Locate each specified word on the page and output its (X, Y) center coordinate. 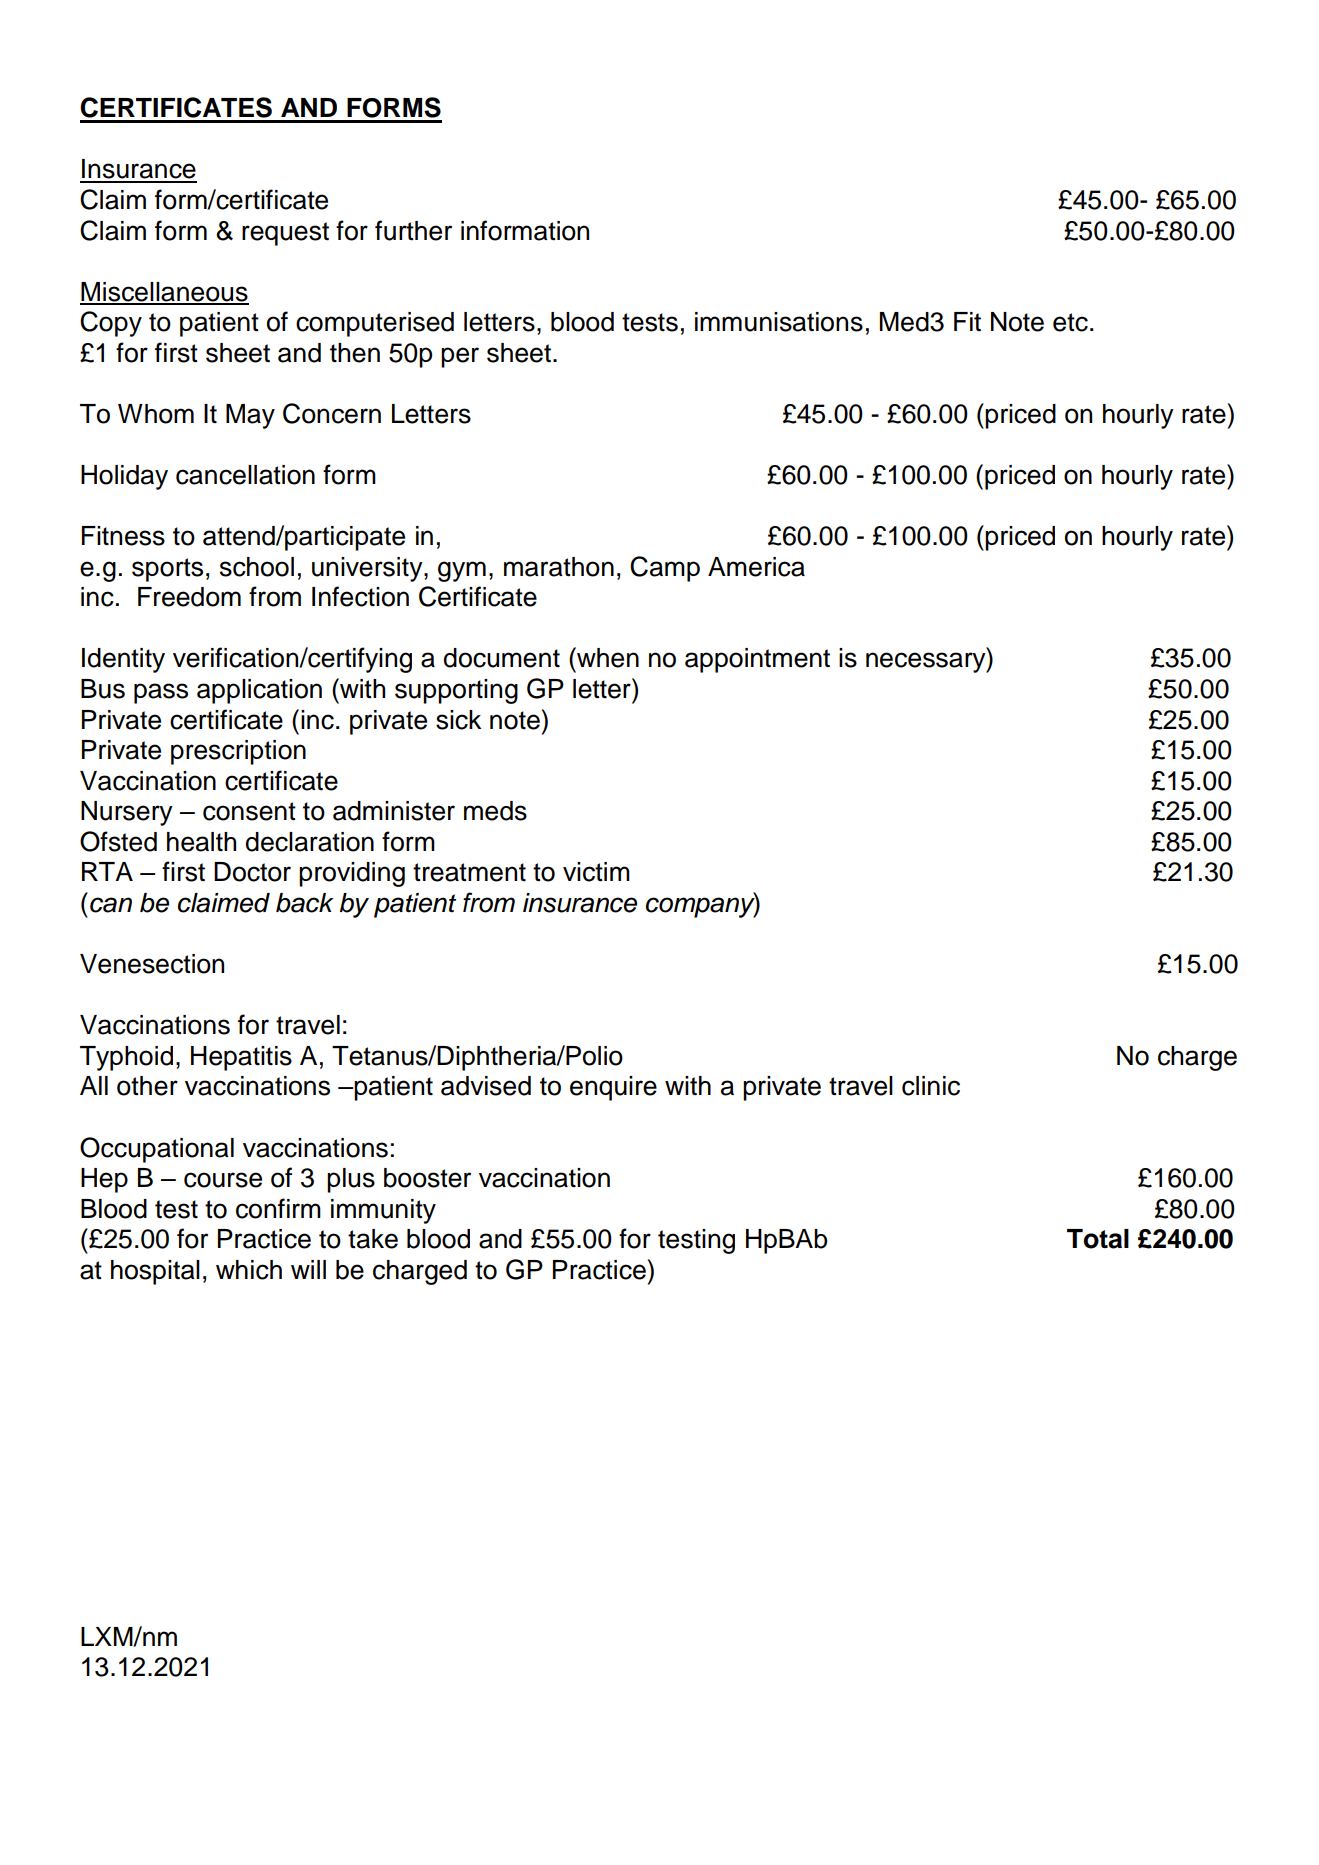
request (285, 234)
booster (427, 1178)
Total (1098, 1239)
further (413, 230)
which (249, 1270)
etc (1070, 322)
